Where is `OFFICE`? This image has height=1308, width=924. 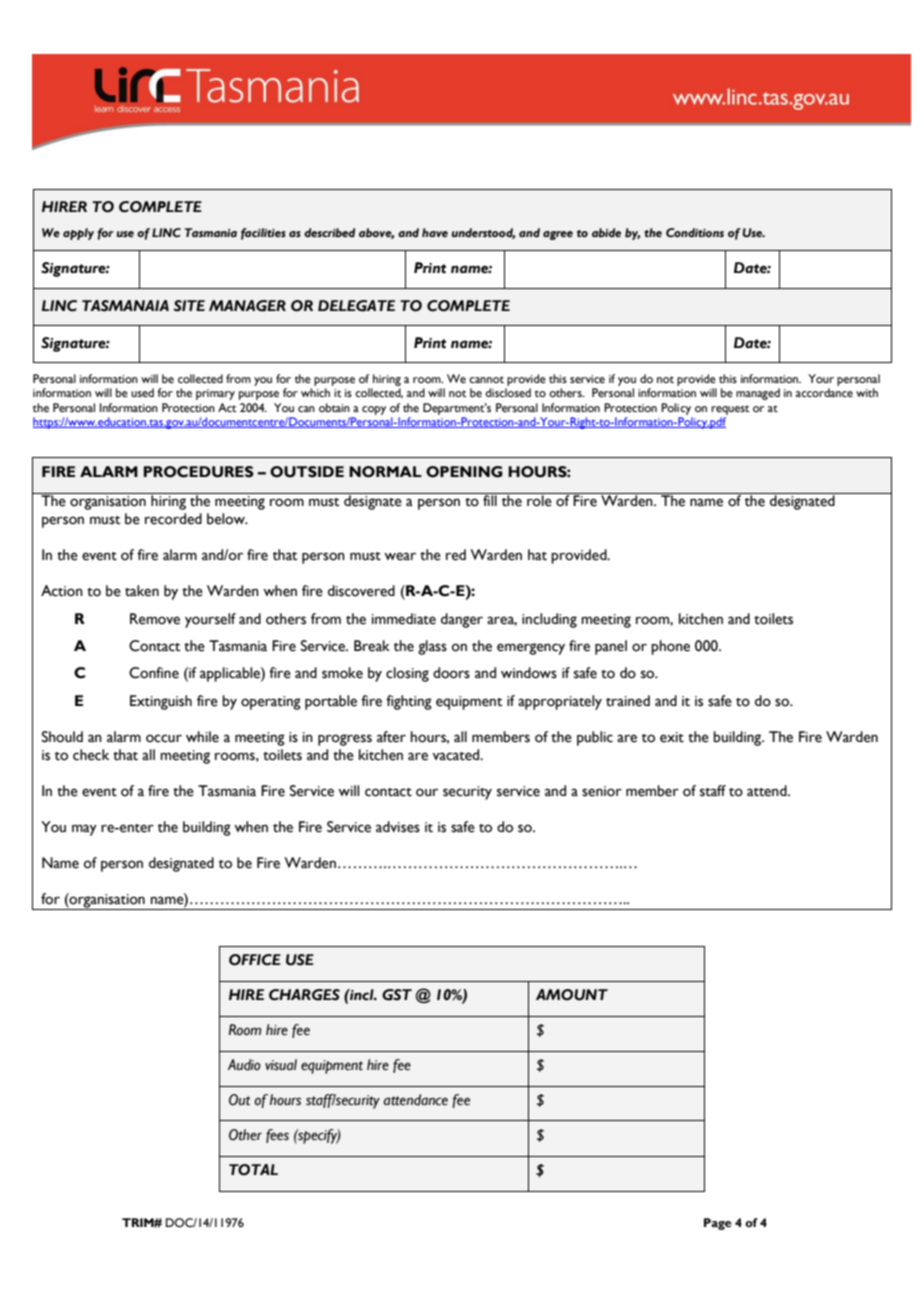
OFFICE is located at coordinates (255, 960).
